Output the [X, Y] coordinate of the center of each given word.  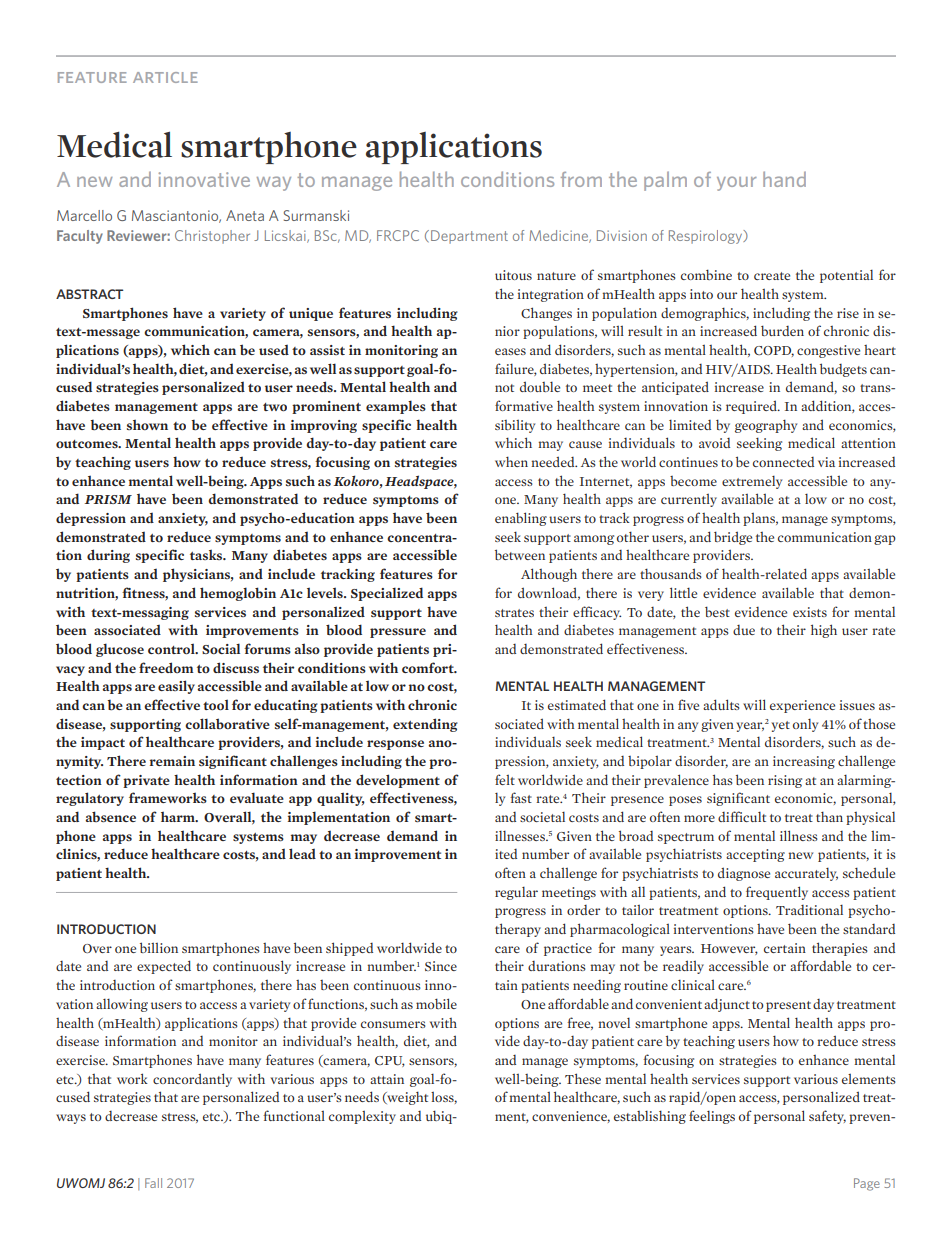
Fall [153, 1183]
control [172, 649]
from [581, 179]
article [165, 77]
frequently [777, 893]
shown [147, 424]
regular [516, 893]
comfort [429, 667]
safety [827, 1117]
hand [784, 179]
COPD [774, 351]
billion [159, 947]
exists [810, 612]
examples [396, 407]
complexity [362, 1117]
